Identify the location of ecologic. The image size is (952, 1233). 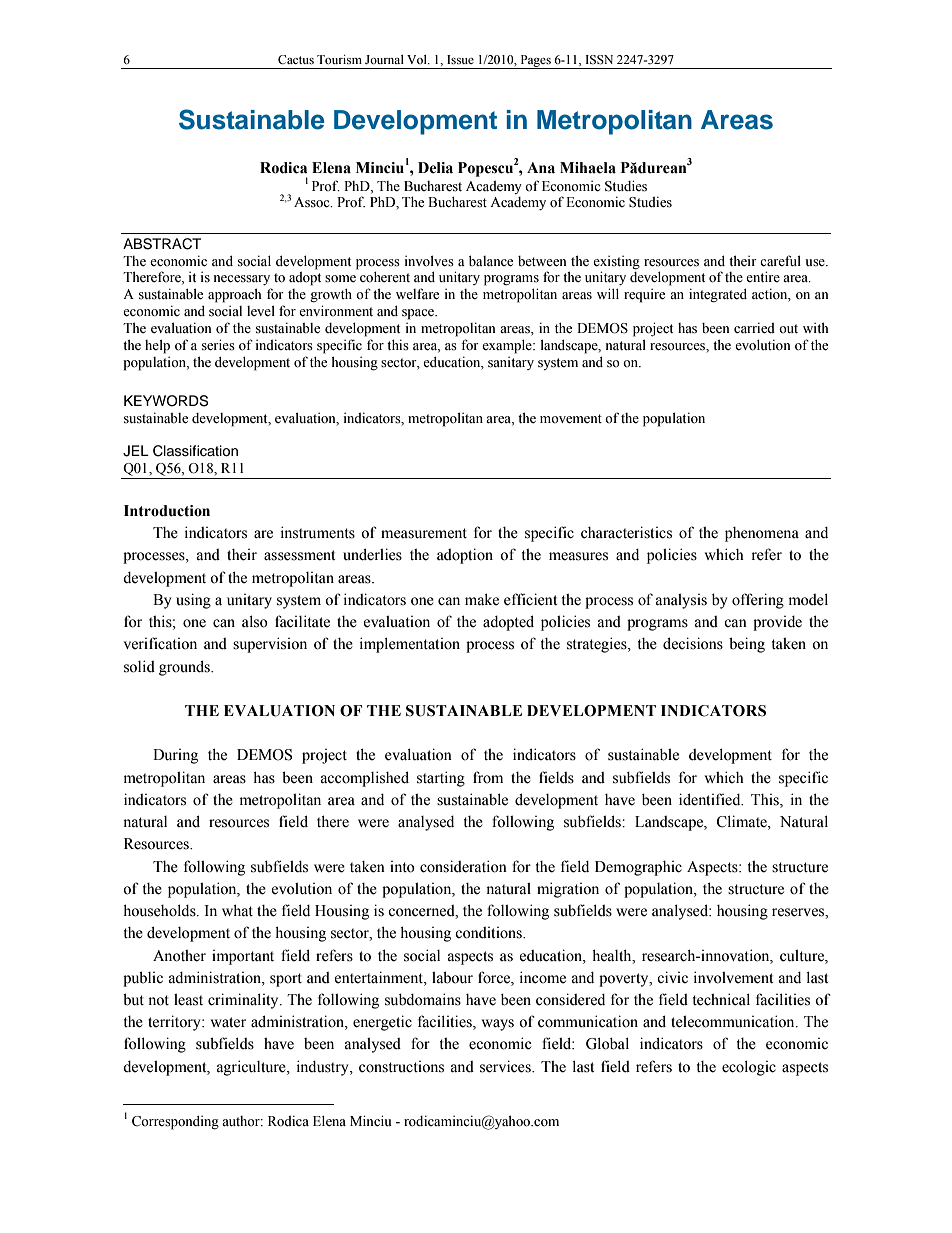
(749, 1068).
